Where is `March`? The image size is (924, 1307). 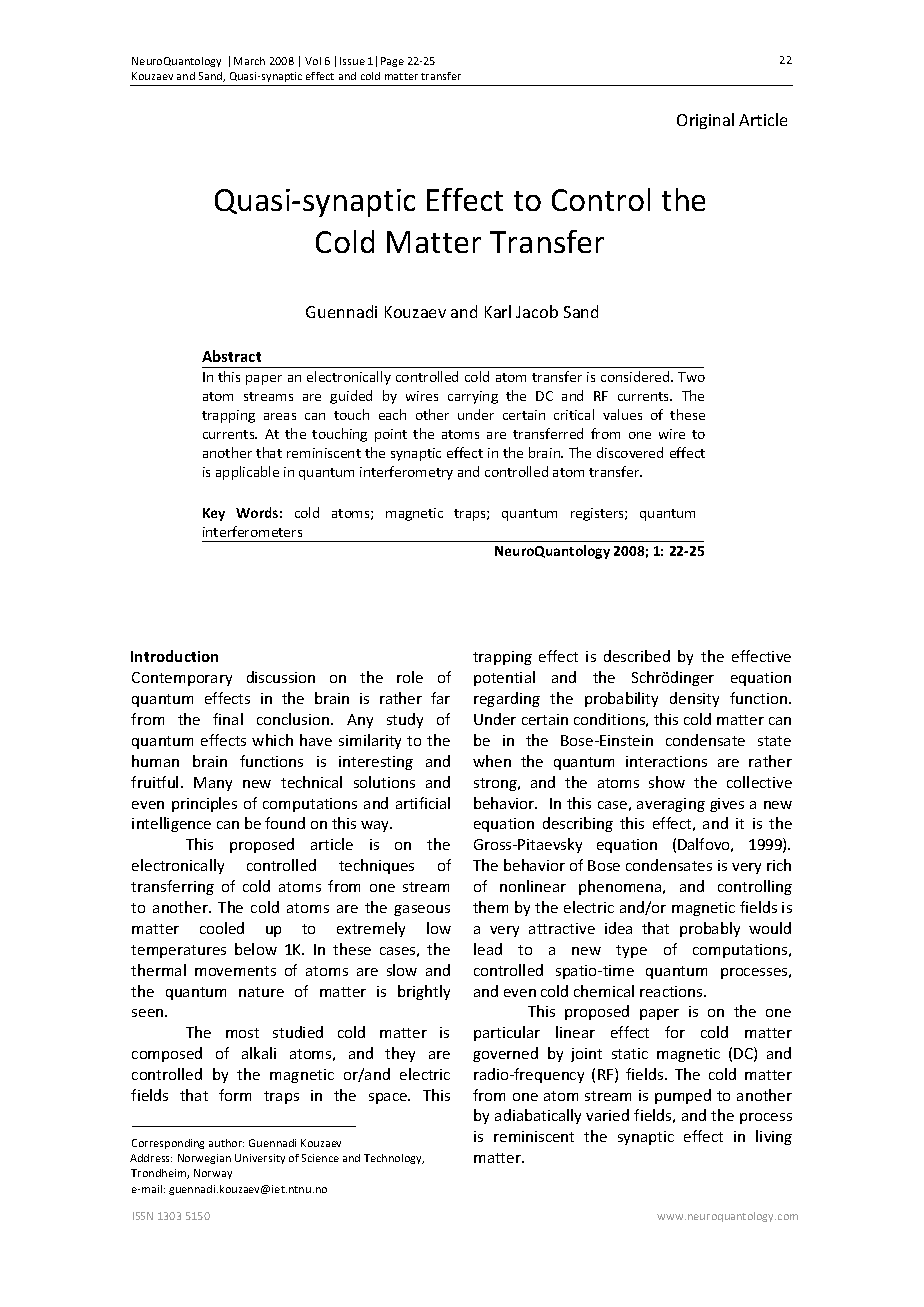 March is located at coordinates (249, 61).
